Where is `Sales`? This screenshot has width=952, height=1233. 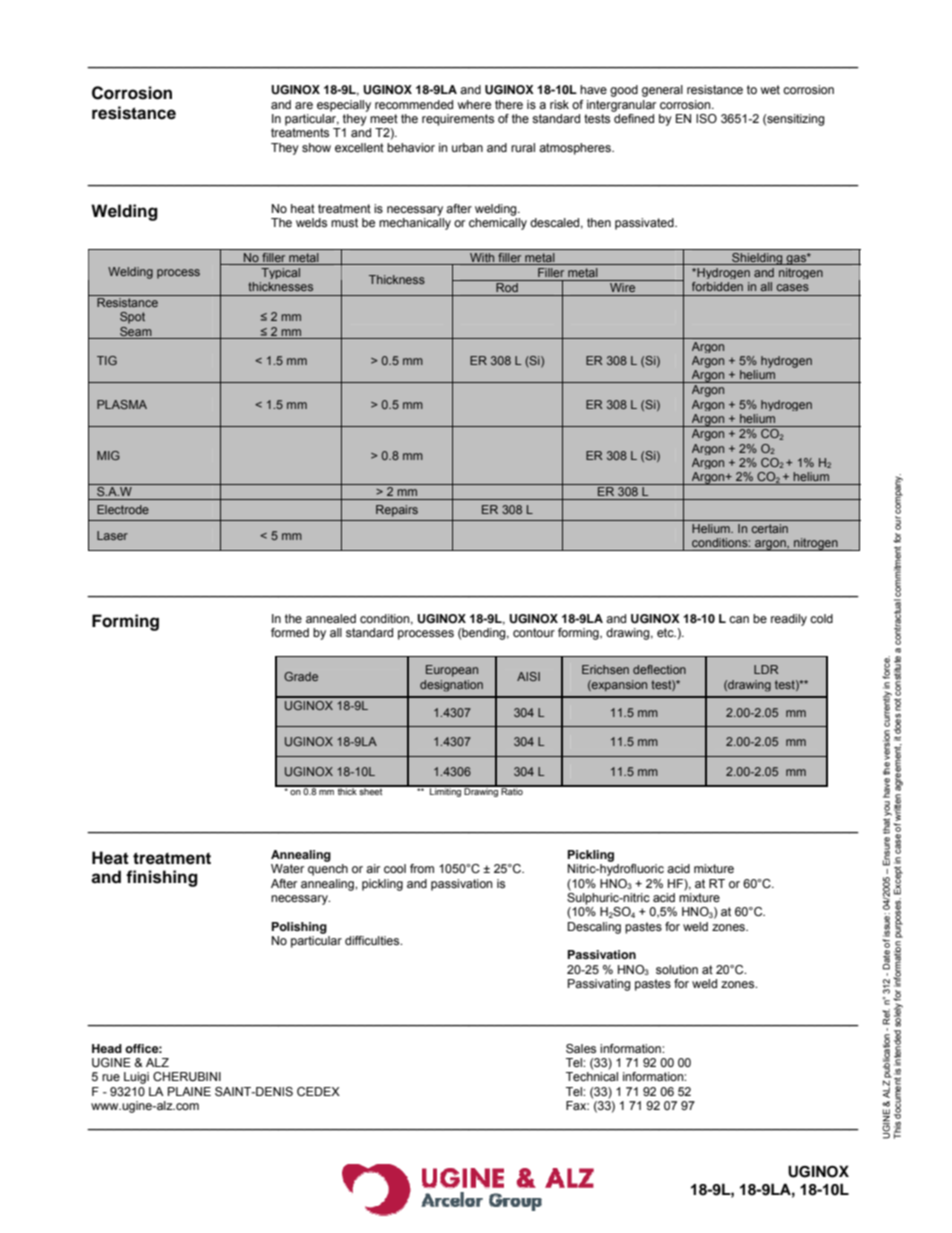
Sales is located at coordinates (581, 1048).
